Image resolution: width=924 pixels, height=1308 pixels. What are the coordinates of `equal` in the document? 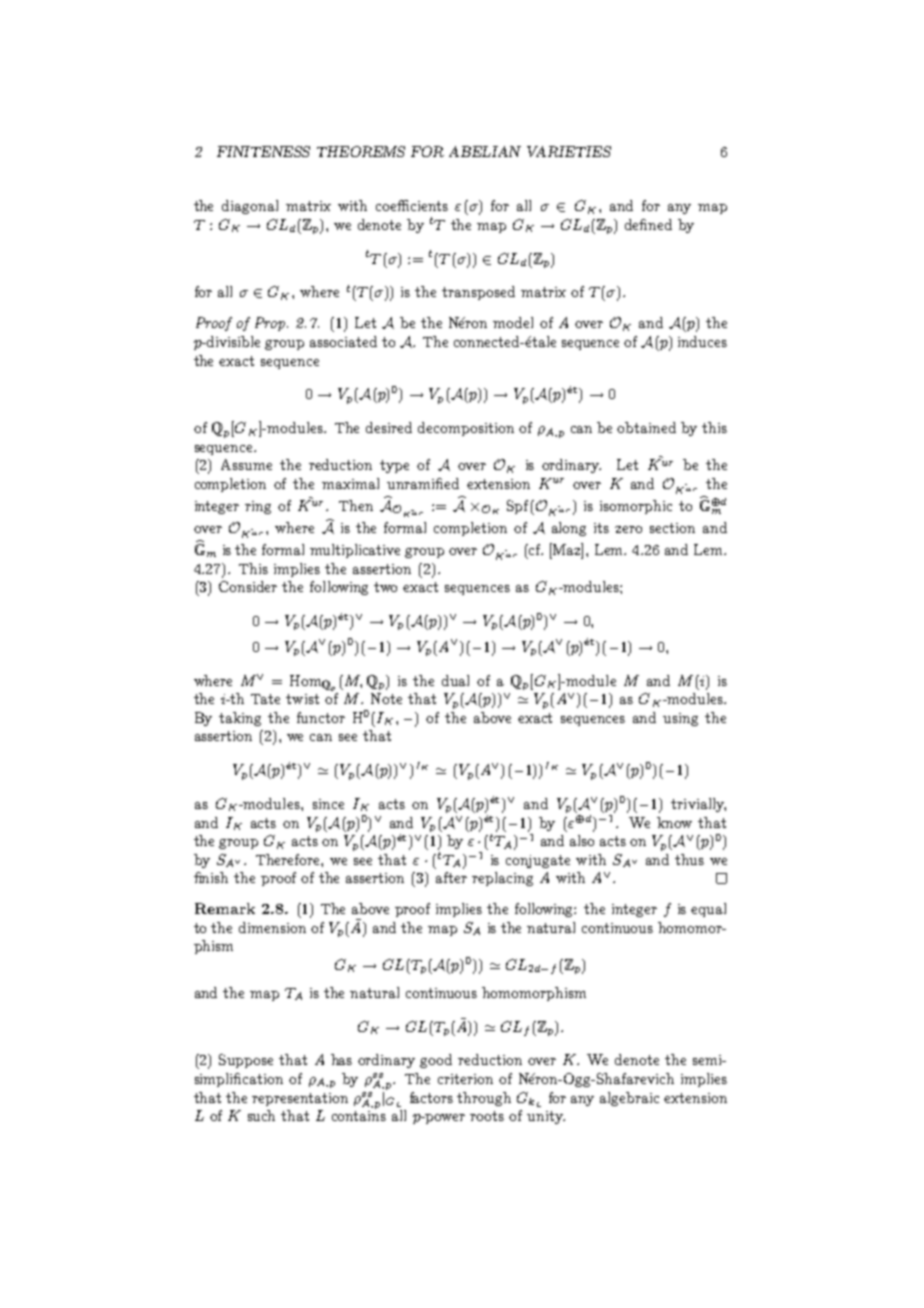 It's located at (708, 910).
